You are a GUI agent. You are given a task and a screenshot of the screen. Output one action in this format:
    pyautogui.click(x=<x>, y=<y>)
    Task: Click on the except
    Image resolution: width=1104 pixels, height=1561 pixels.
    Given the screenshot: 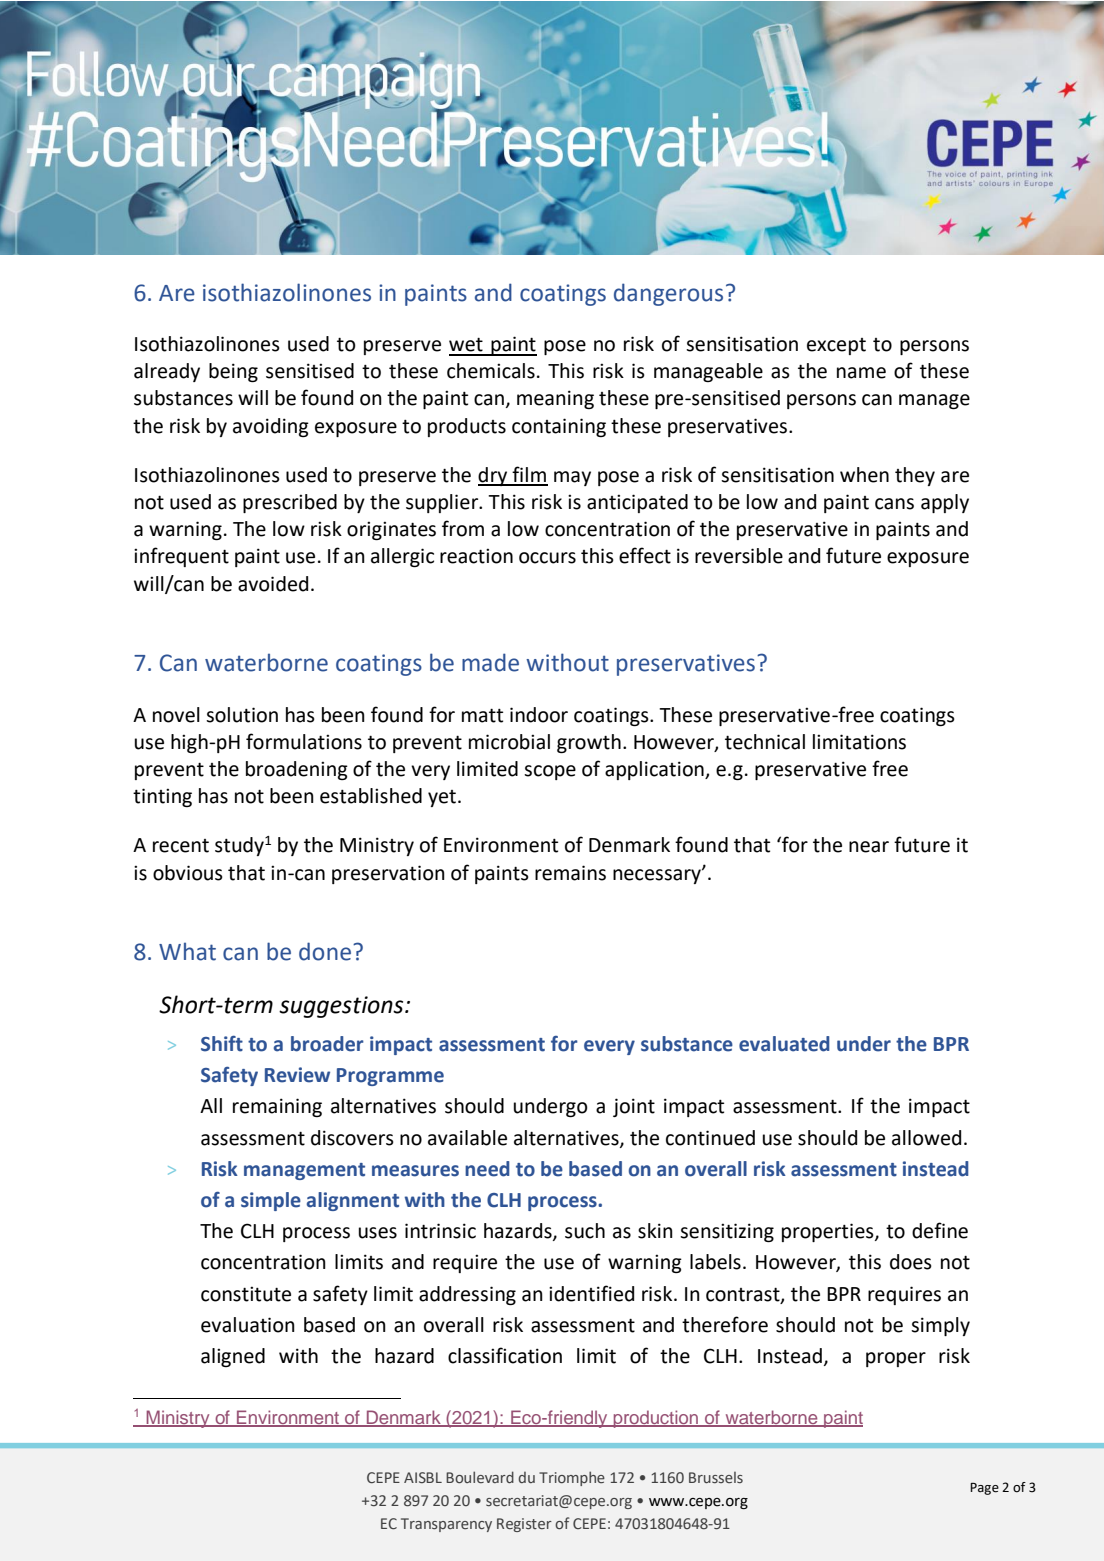 What is the action you would take?
    pyautogui.click(x=836, y=346)
